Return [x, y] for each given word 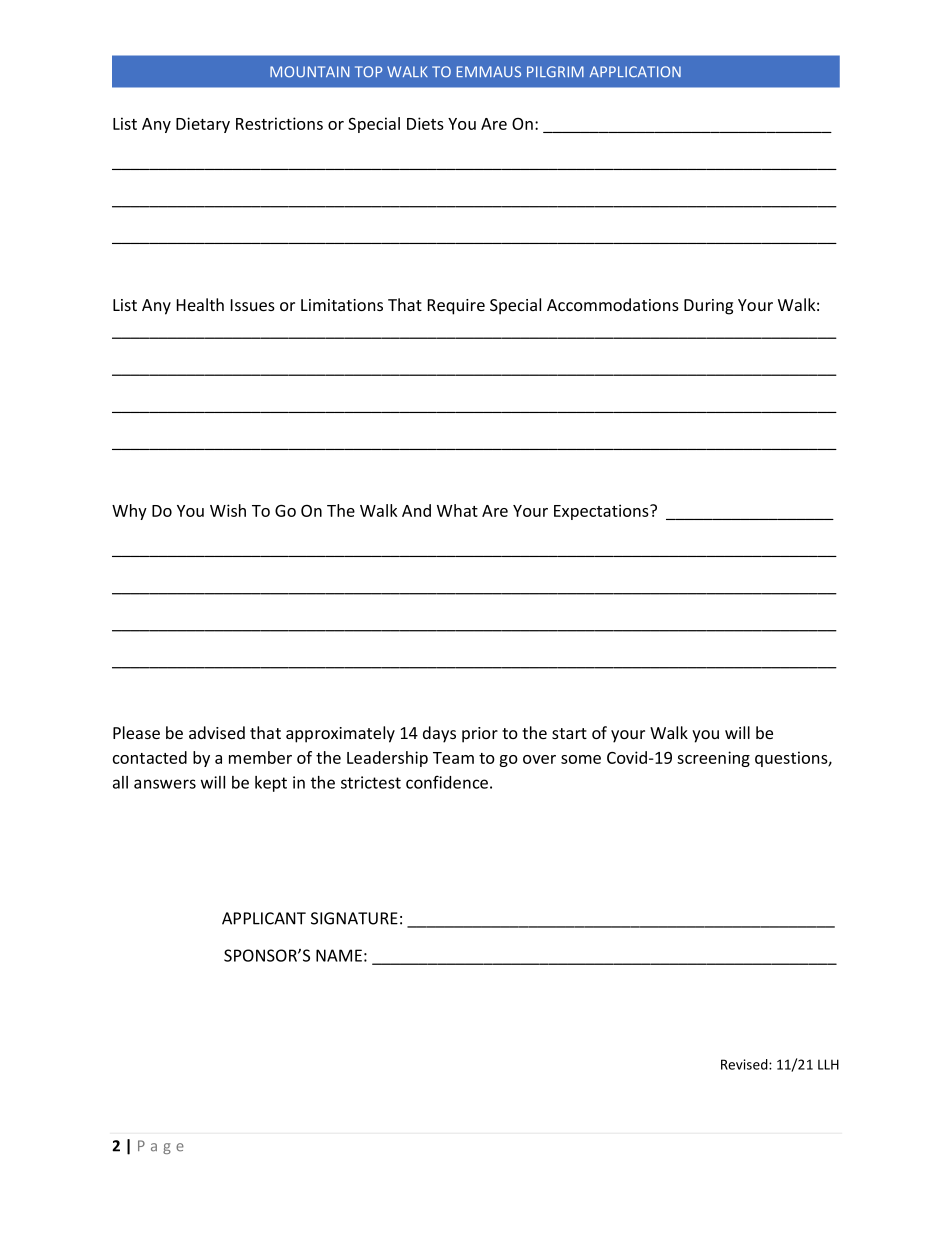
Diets [425, 123]
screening [713, 759]
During [708, 307]
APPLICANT [264, 918]
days [439, 734]
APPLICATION [635, 72]
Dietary [203, 125]
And [416, 510]
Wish [228, 510]
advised [217, 732]
